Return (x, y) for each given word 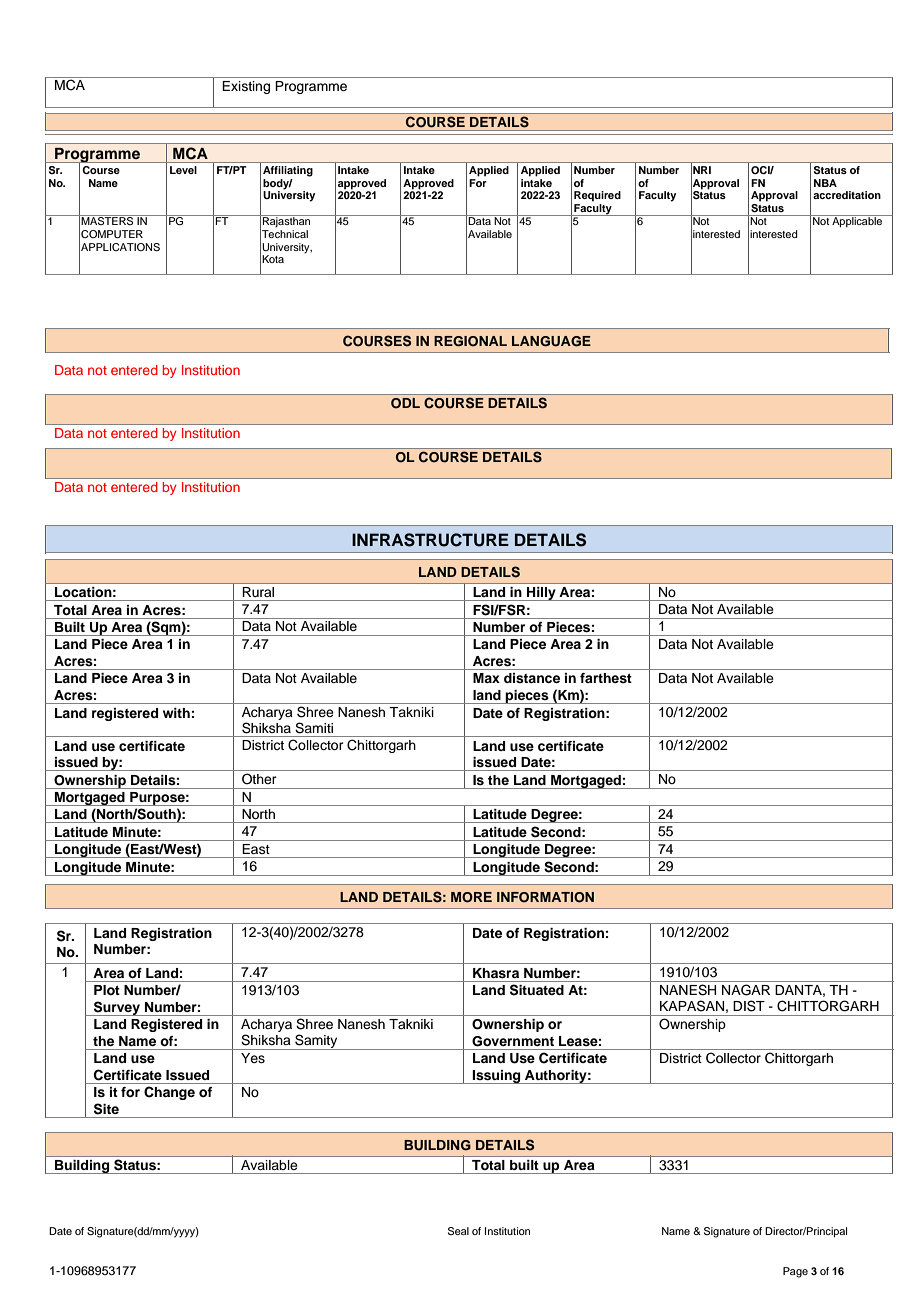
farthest (606, 678)
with (176, 713)
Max (486, 678)
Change (169, 1093)
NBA (825, 183)
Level (183, 170)
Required (597, 196)
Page (795, 1272)
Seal (458, 1231)
